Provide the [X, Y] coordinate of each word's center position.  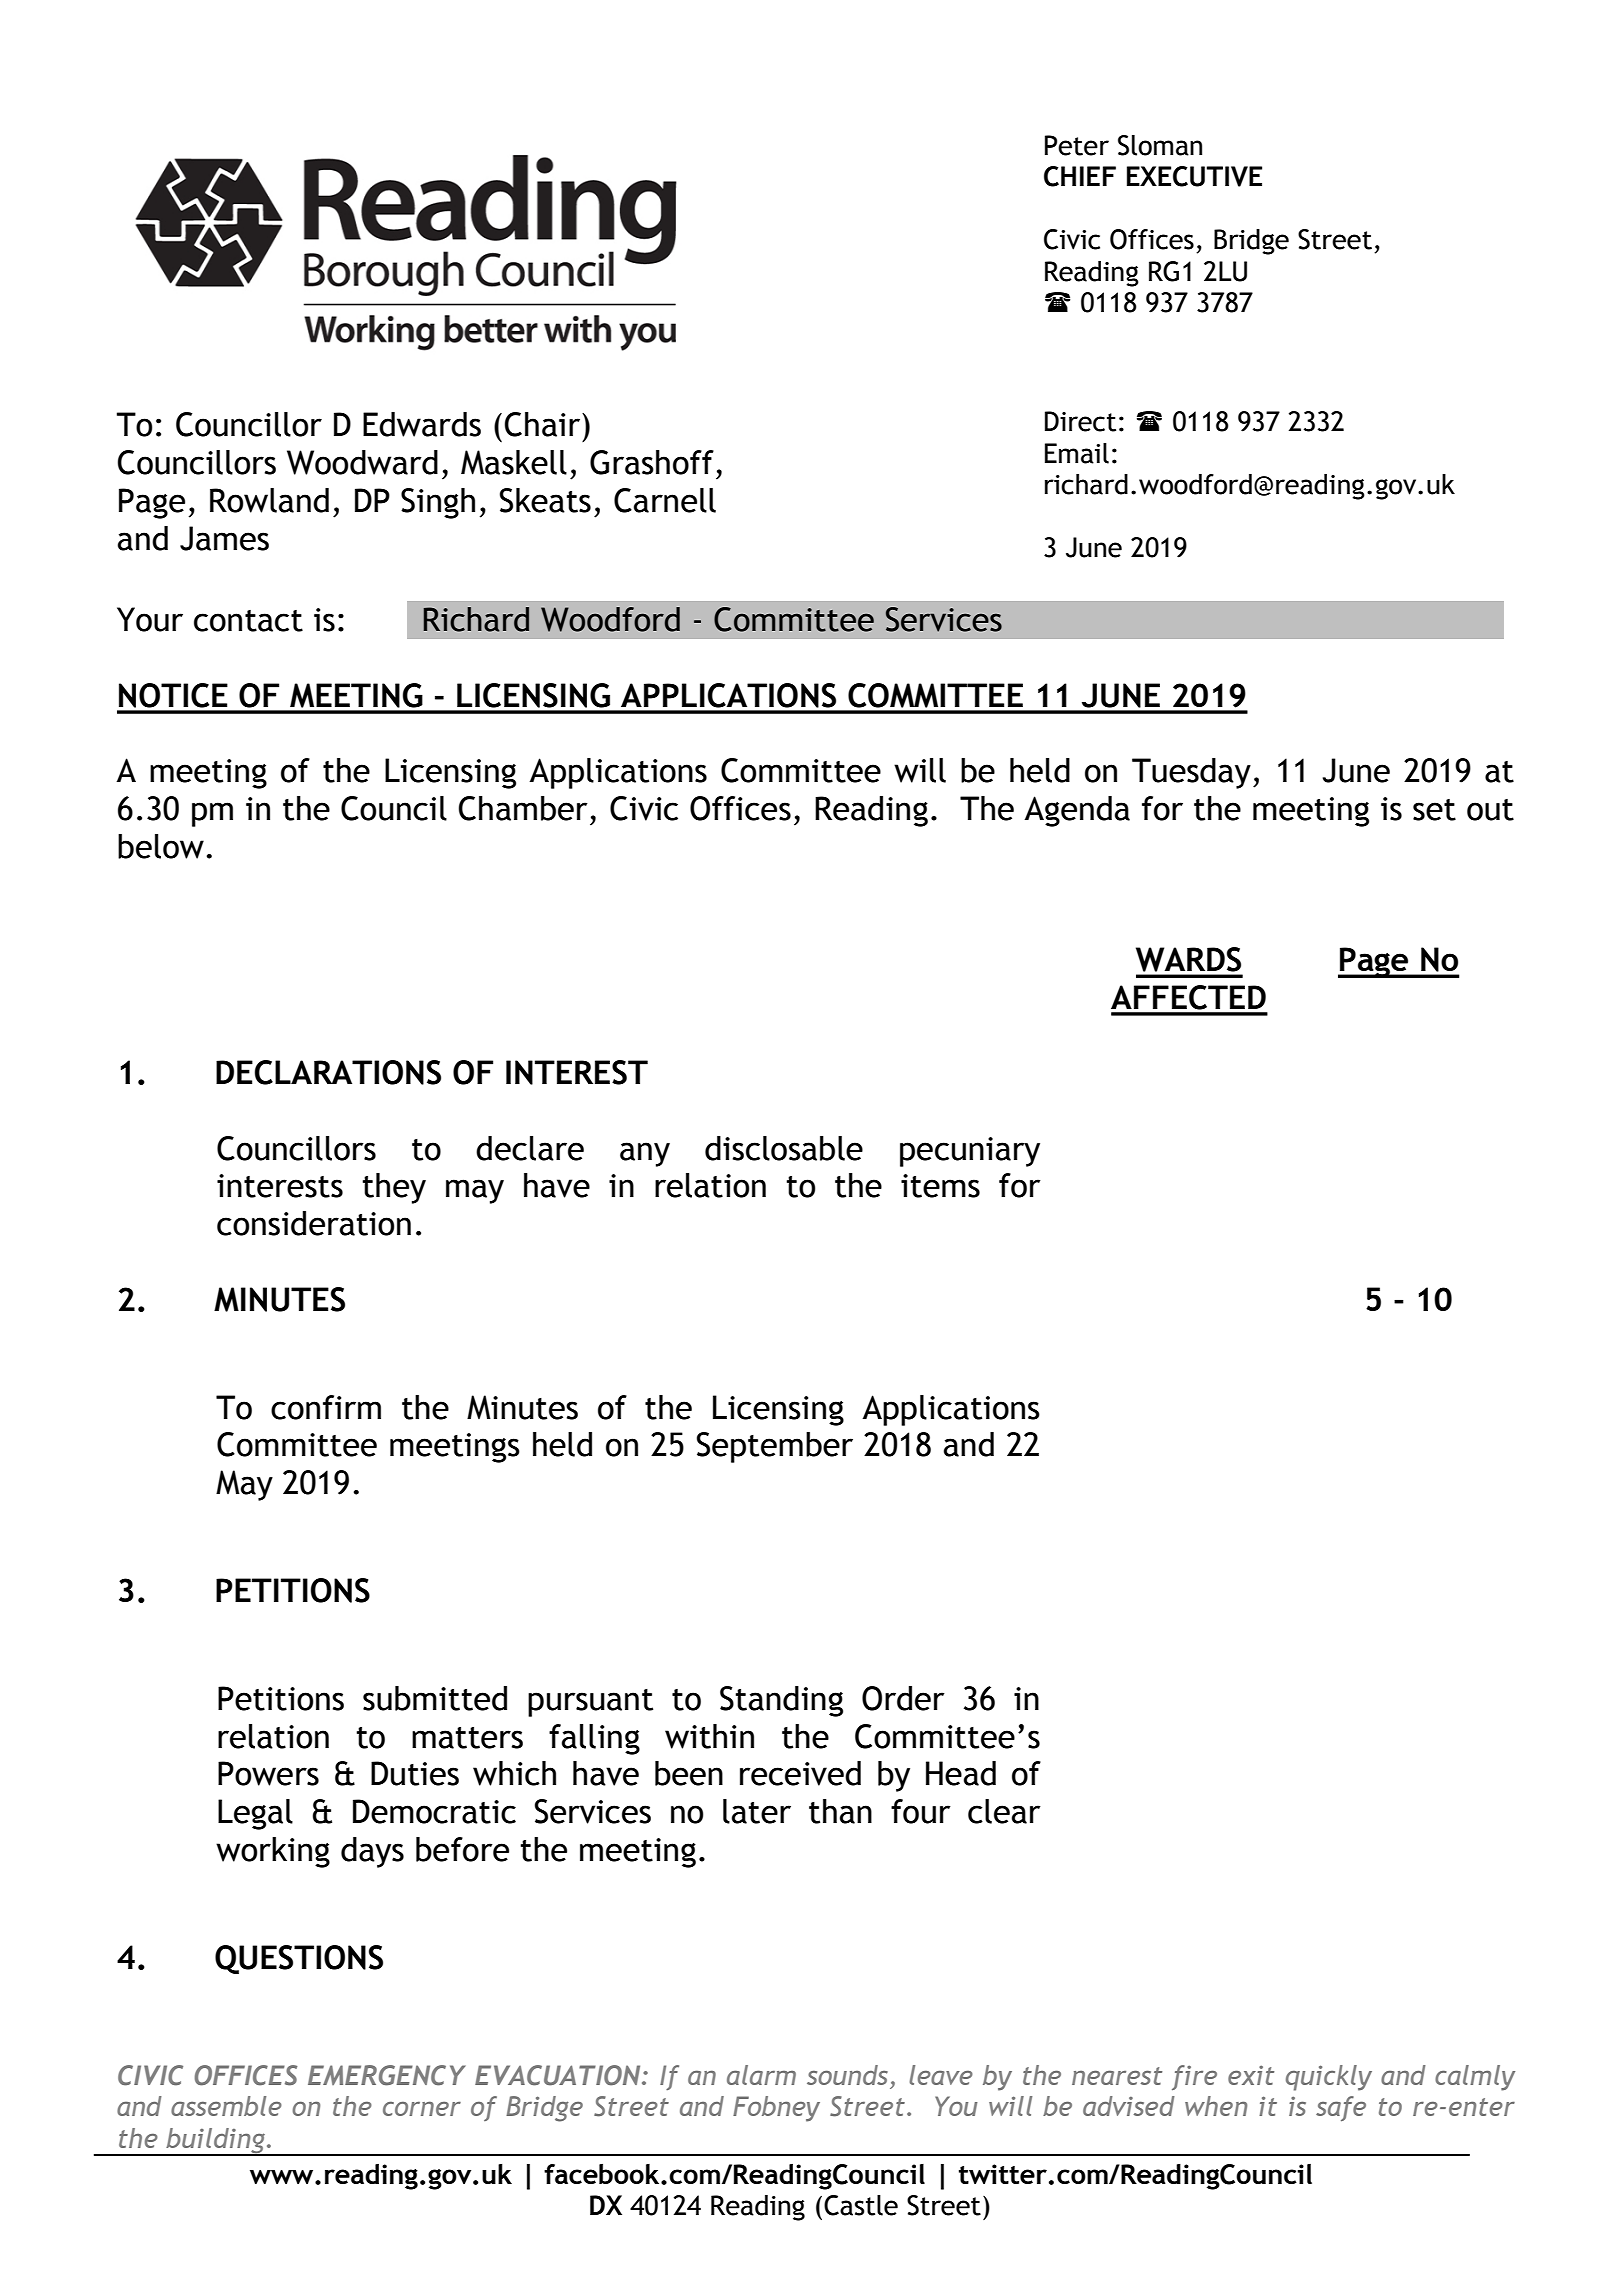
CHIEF [1080, 176]
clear [1004, 1811]
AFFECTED [1188, 997]
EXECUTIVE [1194, 176]
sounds [847, 2075]
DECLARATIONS [328, 1072]
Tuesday [1191, 773]
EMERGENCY [387, 2075]
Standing [781, 1701]
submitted [435, 1698]
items [940, 1186]
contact [248, 621]
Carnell [665, 500]
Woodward [362, 462]
